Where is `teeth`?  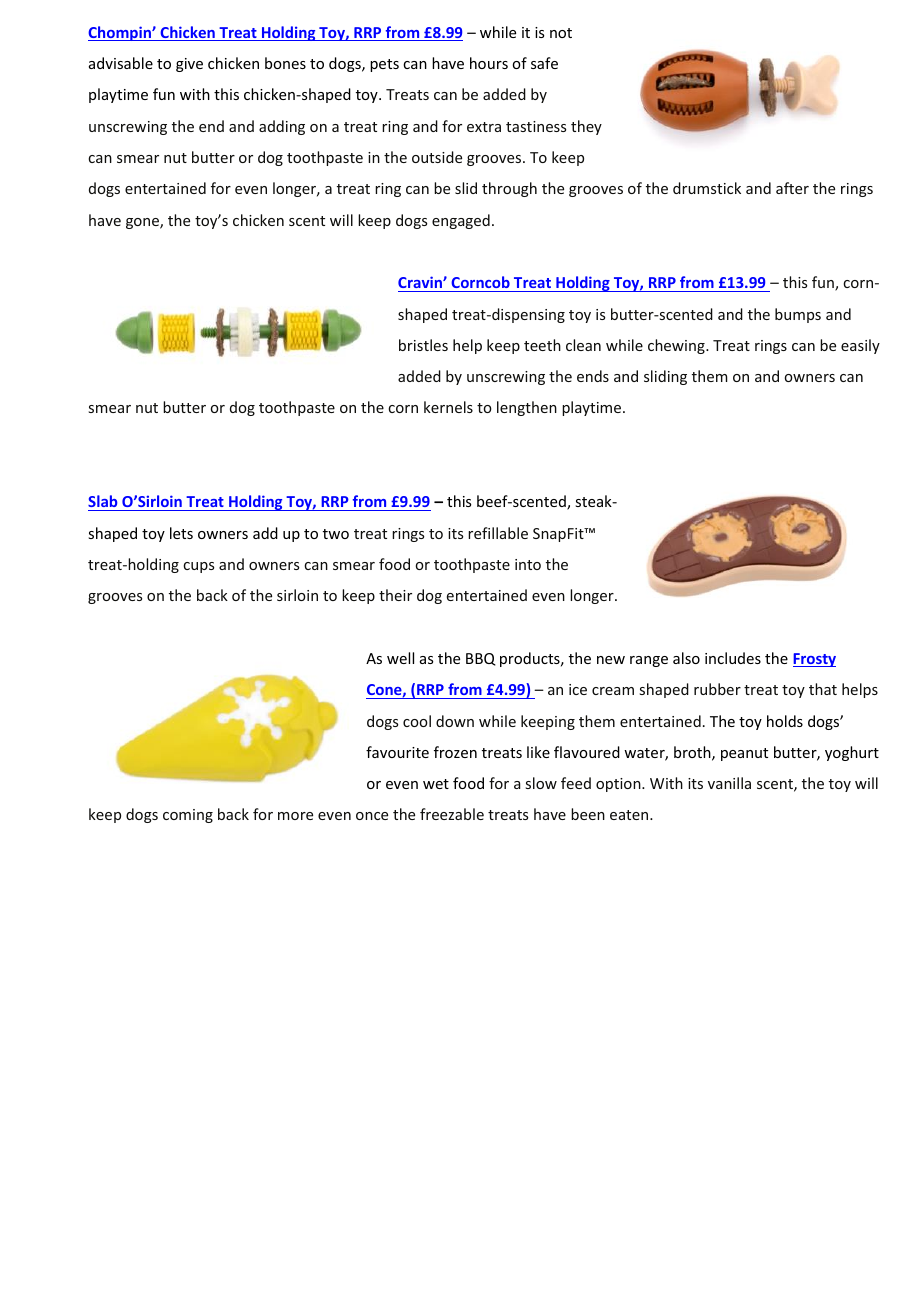
teeth is located at coordinates (542, 345).
